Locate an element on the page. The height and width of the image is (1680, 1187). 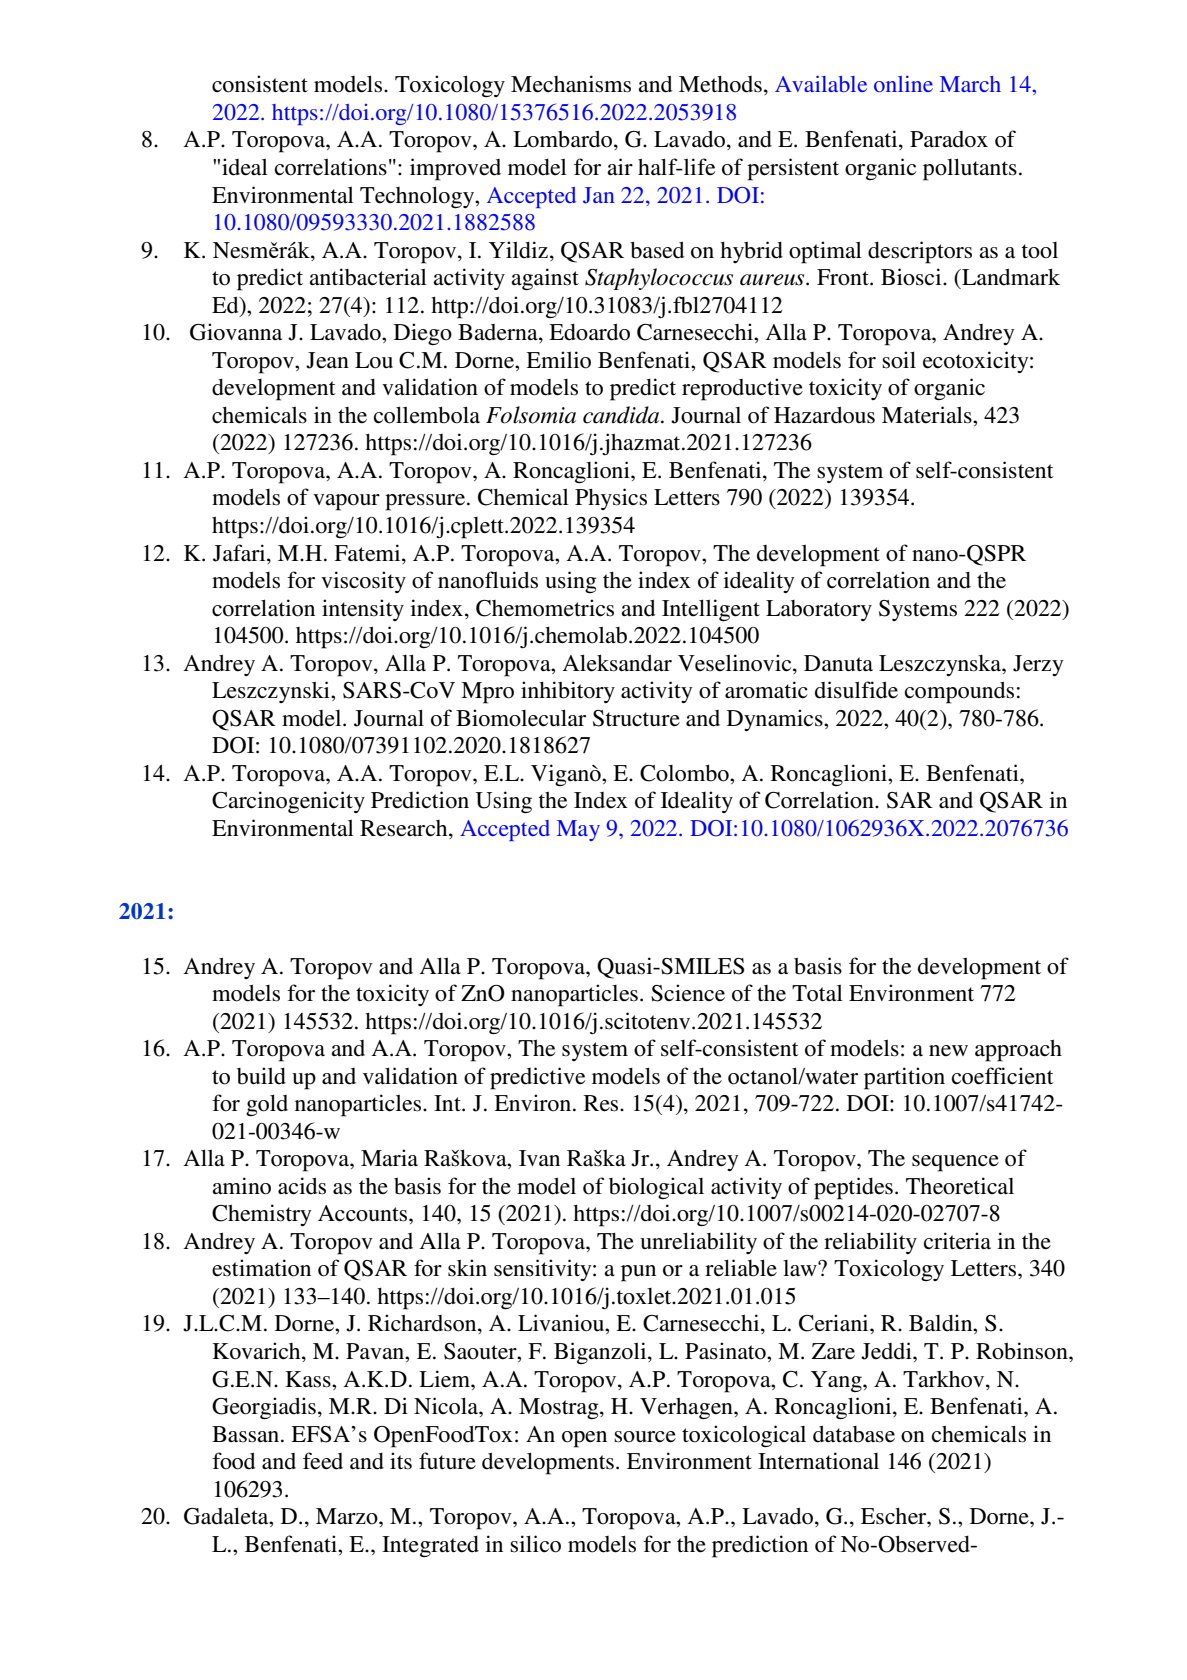
Materials is located at coordinates (928, 415).
